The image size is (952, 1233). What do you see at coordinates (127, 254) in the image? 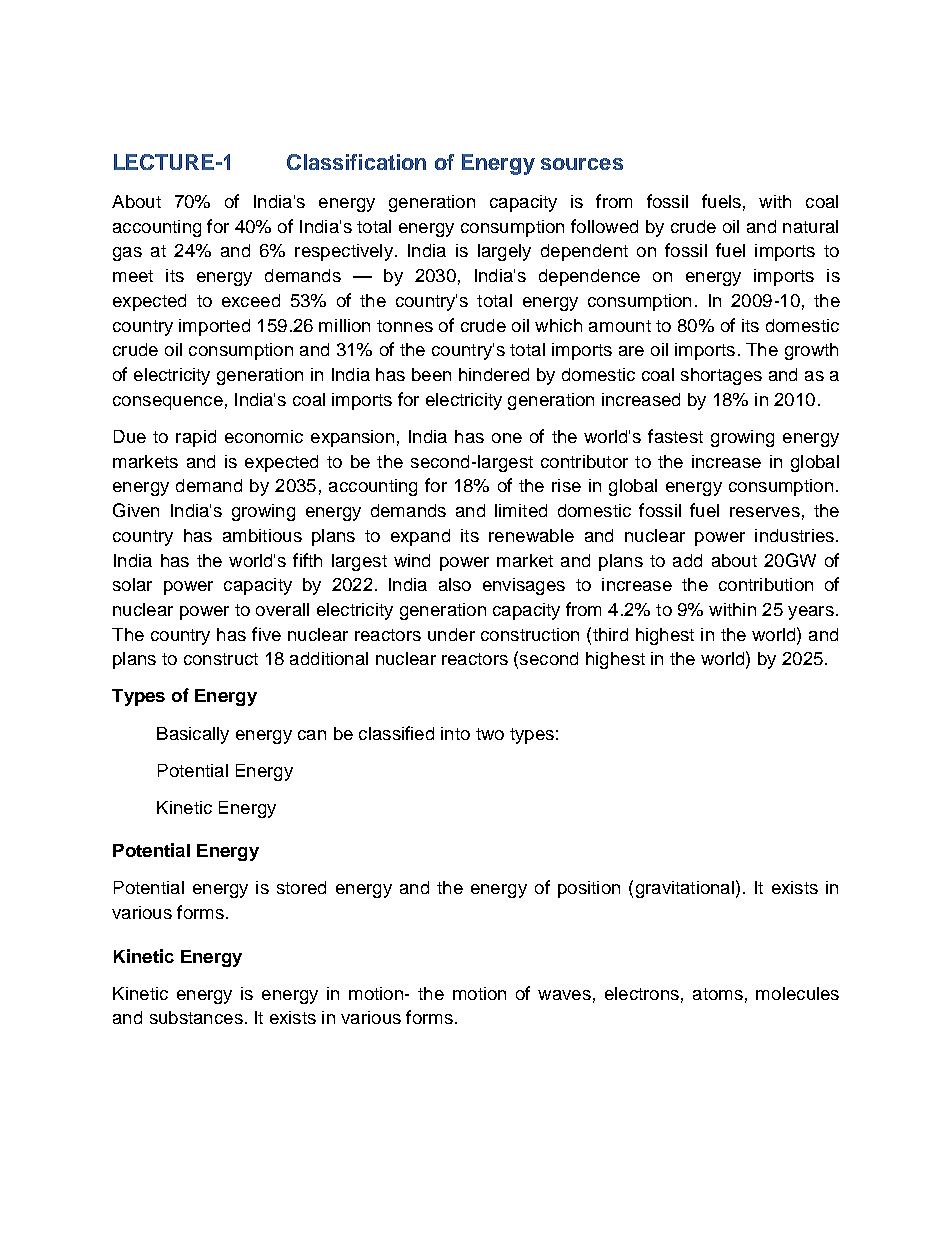
I see `gas` at bounding box center [127, 254].
